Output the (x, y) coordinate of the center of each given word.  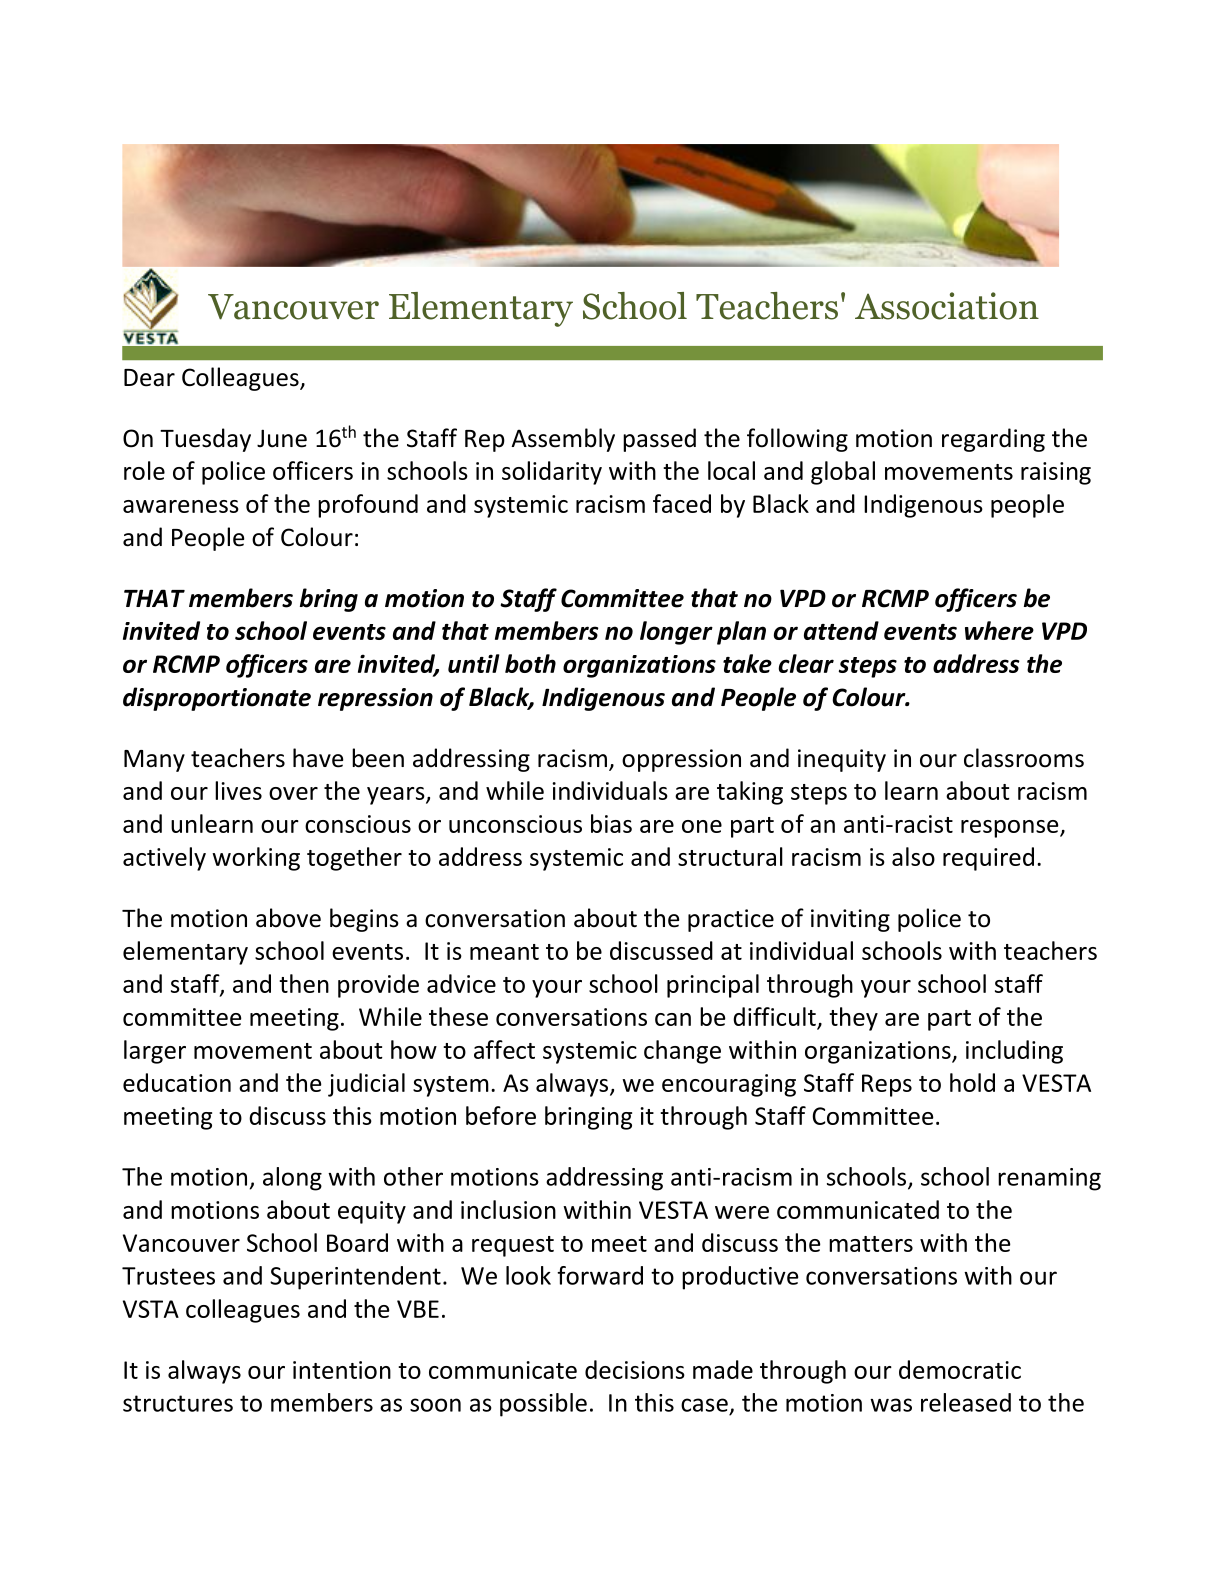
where (999, 630)
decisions (635, 1369)
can (673, 1019)
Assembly (563, 440)
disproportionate (217, 699)
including (1014, 1052)
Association (947, 306)
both (530, 663)
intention (342, 1370)
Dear (149, 378)
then (304, 983)
